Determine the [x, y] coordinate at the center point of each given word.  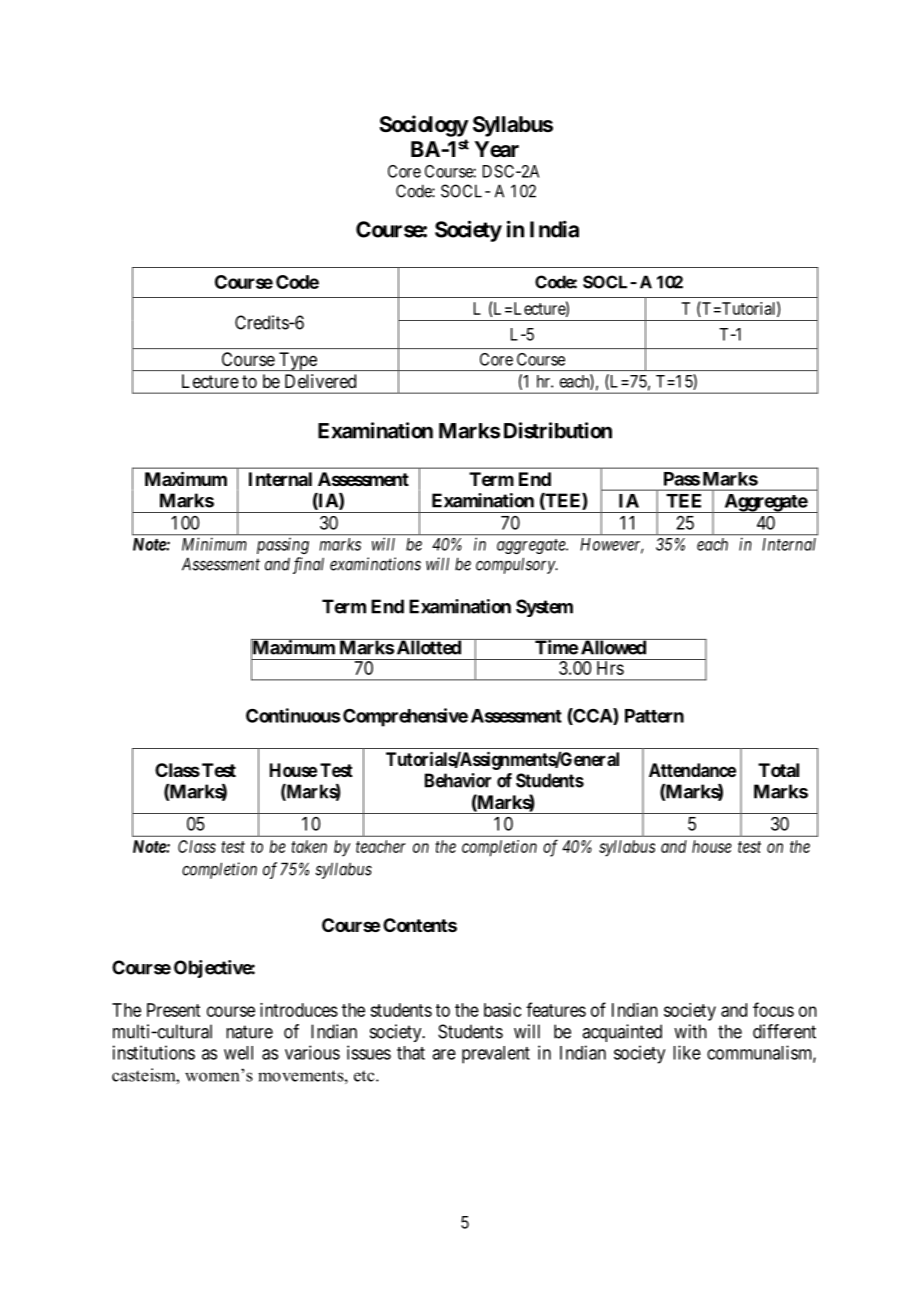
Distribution [558, 430]
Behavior [458, 780]
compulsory [516, 565]
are [444, 1054]
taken [309, 846]
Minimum [214, 544]
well [238, 1053]
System [544, 608]
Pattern [654, 716]
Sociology [424, 126]
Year [496, 149]
